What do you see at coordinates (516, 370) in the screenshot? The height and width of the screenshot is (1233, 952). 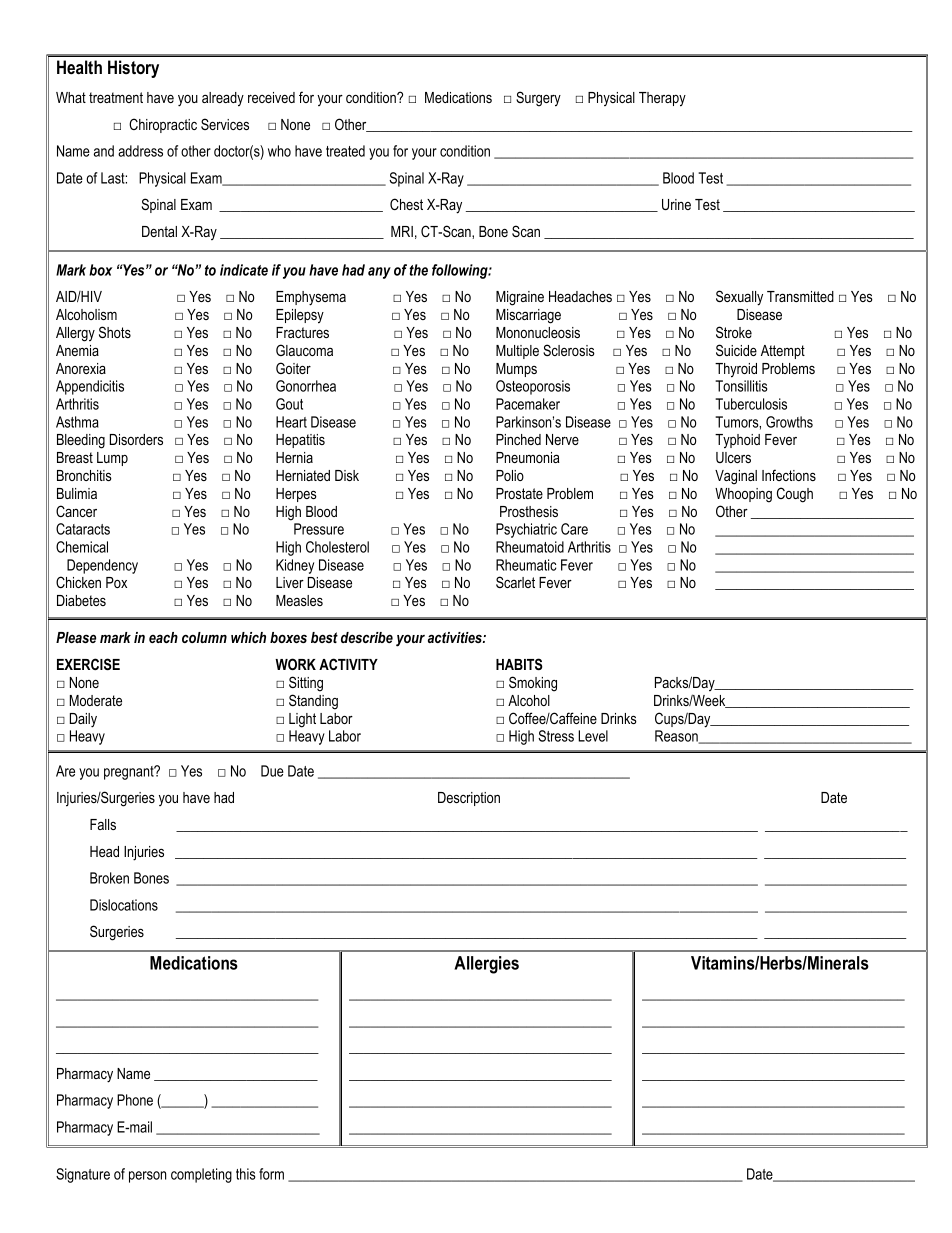 I see `Mumps` at bounding box center [516, 370].
